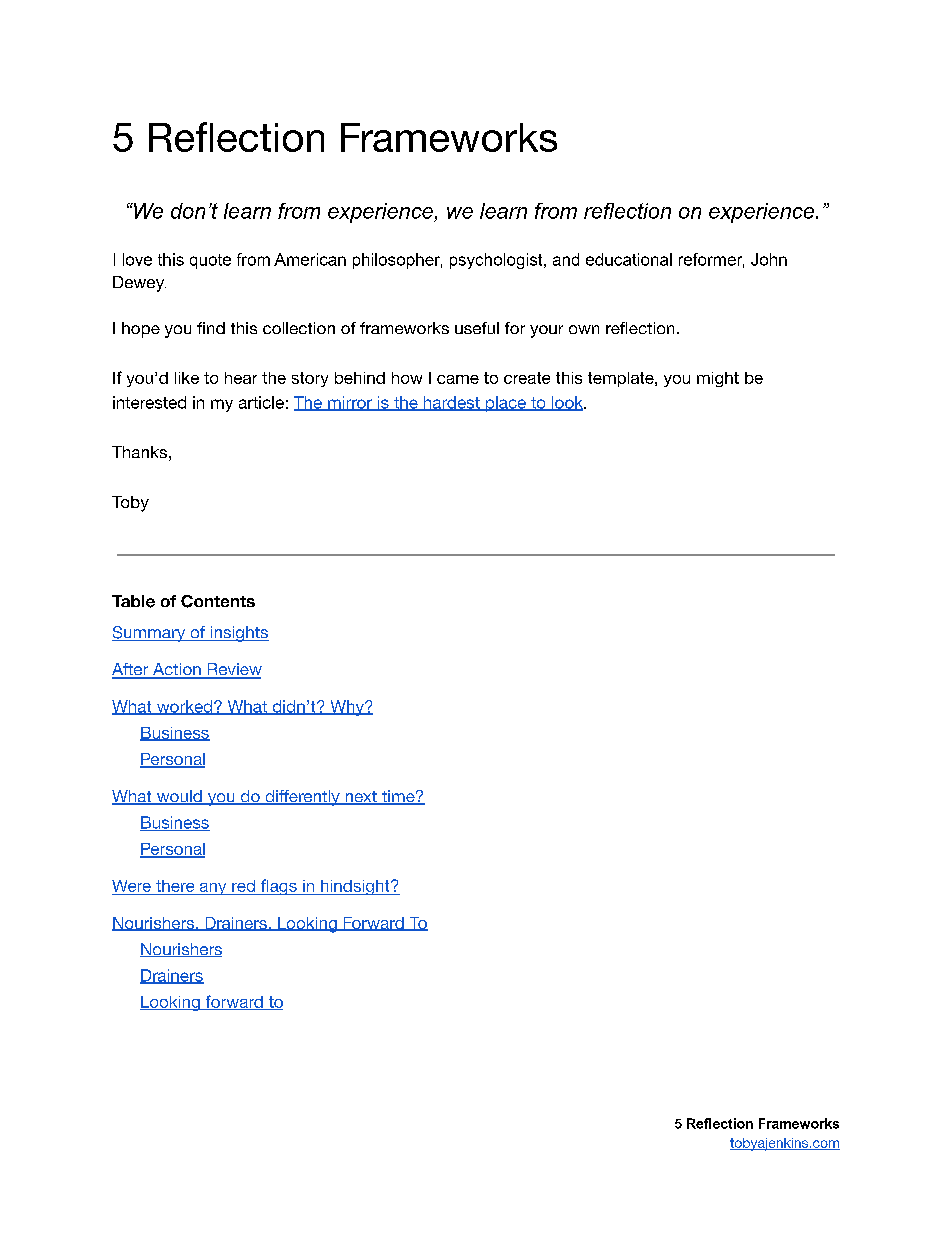  What do you see at coordinates (213, 889) in the screenshot?
I see `any` at bounding box center [213, 889].
